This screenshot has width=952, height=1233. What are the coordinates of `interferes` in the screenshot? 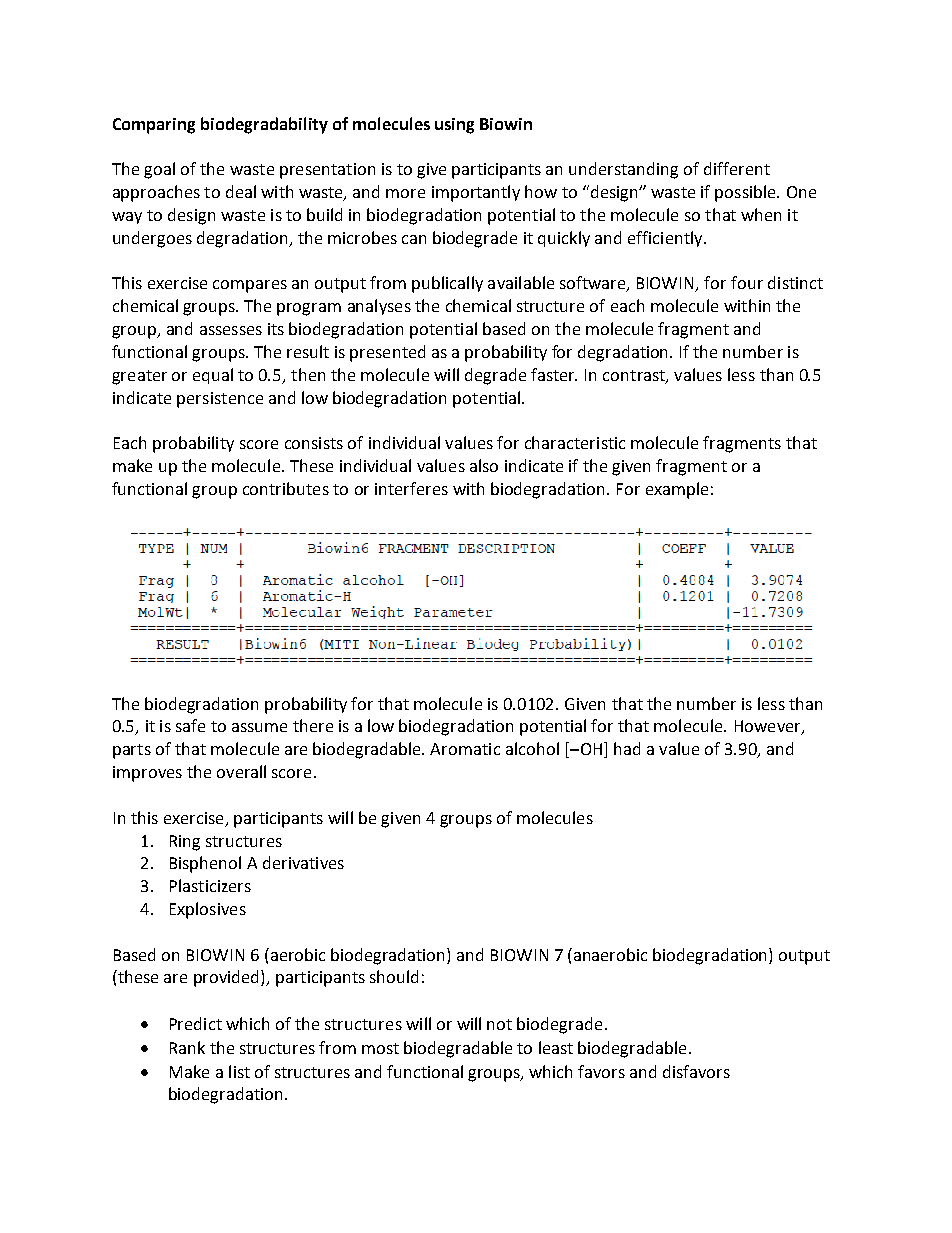 It's located at (411, 488).
